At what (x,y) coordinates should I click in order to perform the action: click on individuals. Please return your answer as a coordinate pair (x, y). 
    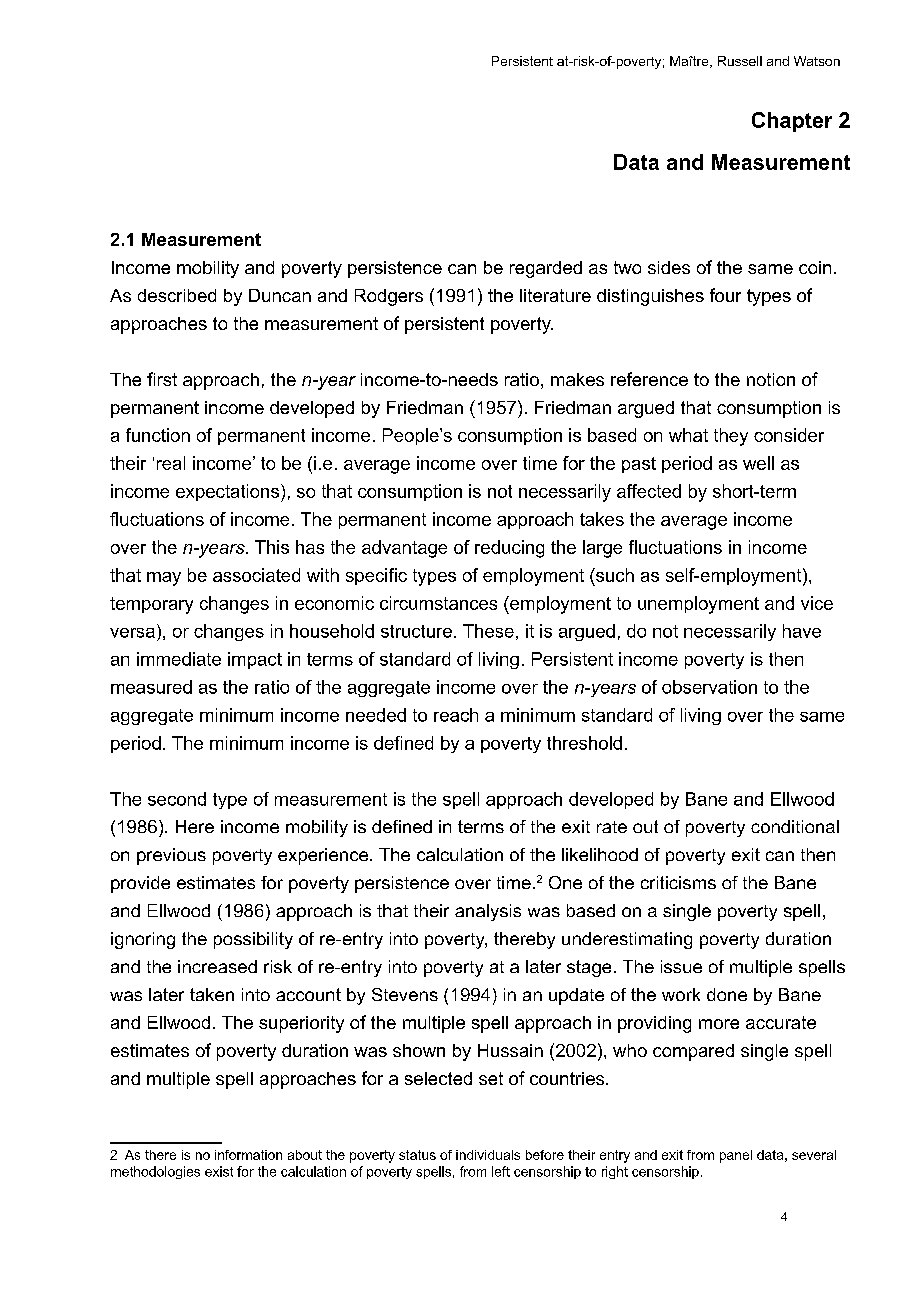
    Looking at the image, I should click on (488, 1155).
